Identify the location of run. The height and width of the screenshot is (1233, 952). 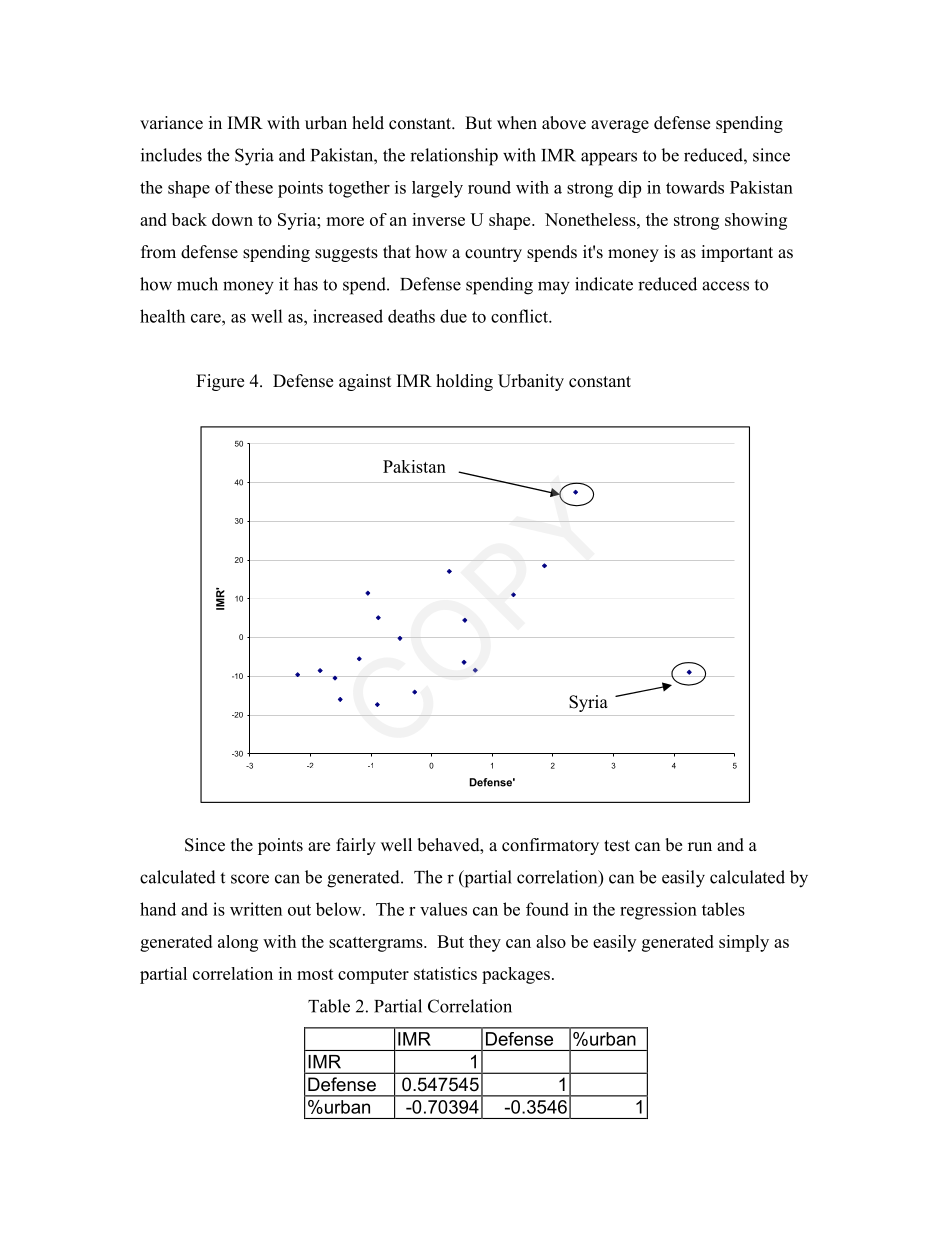
(700, 847).
